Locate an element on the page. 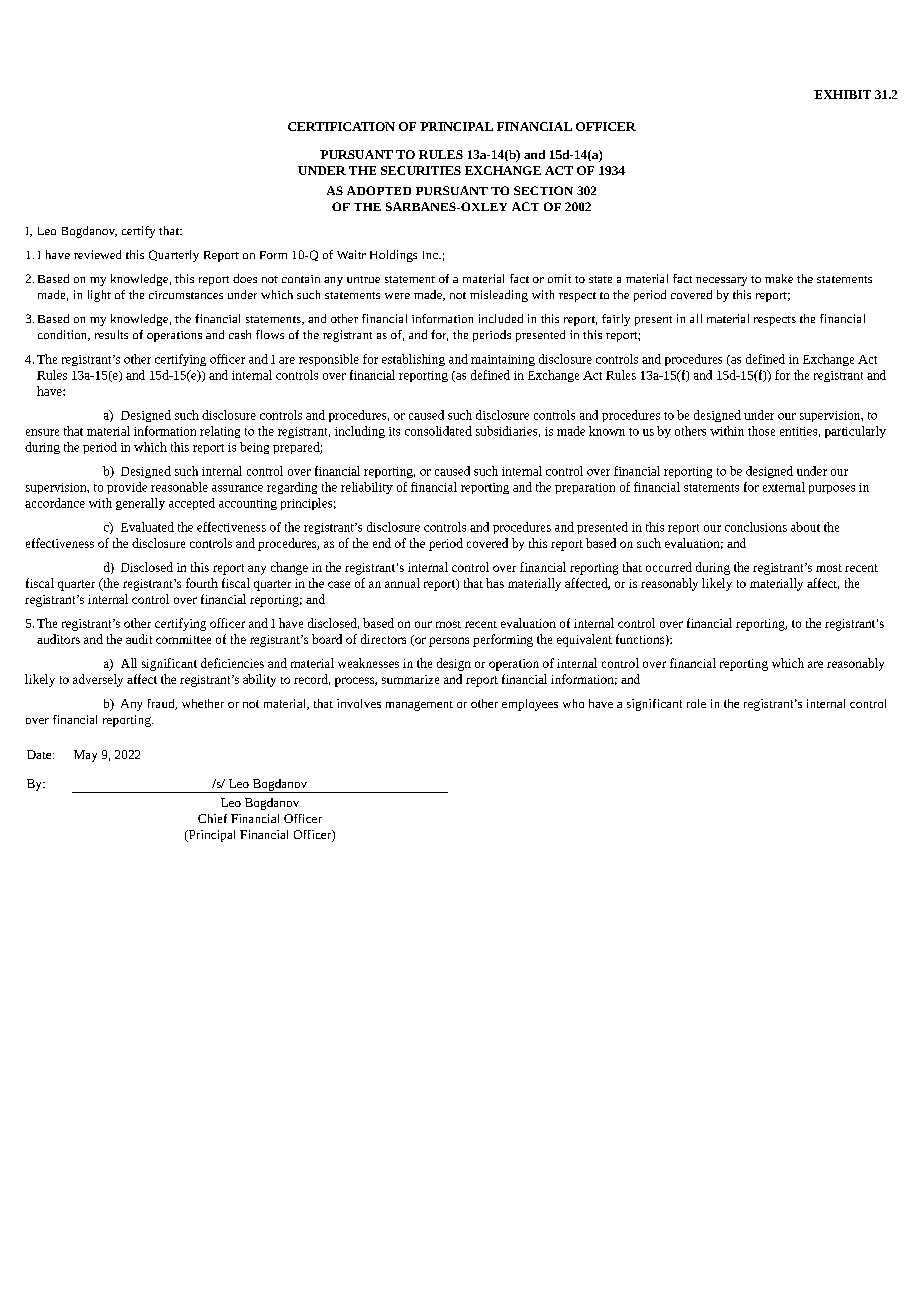  role is located at coordinates (696, 703).
